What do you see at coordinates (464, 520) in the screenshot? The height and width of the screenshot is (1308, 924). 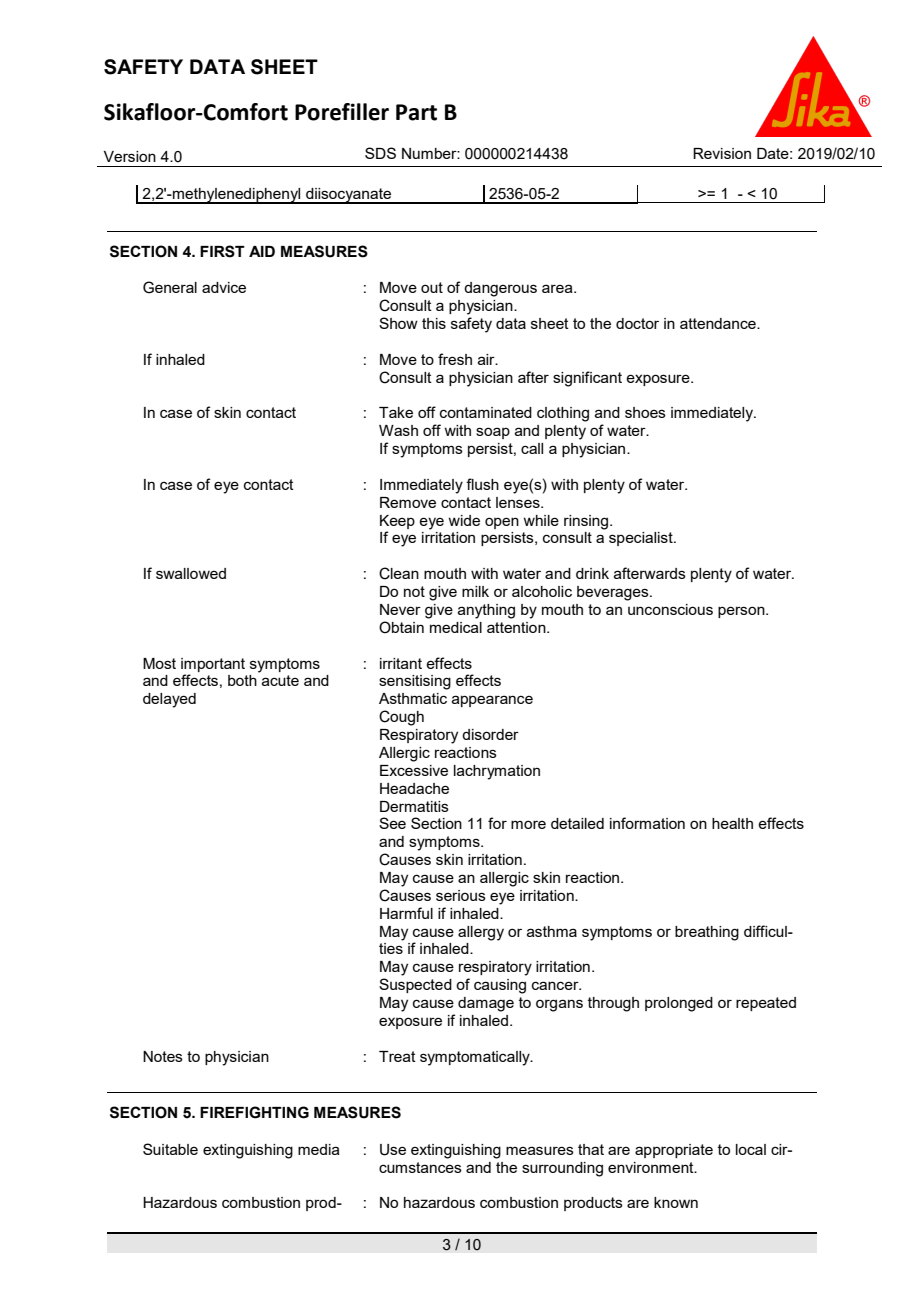 I see `wide` at bounding box center [464, 520].
